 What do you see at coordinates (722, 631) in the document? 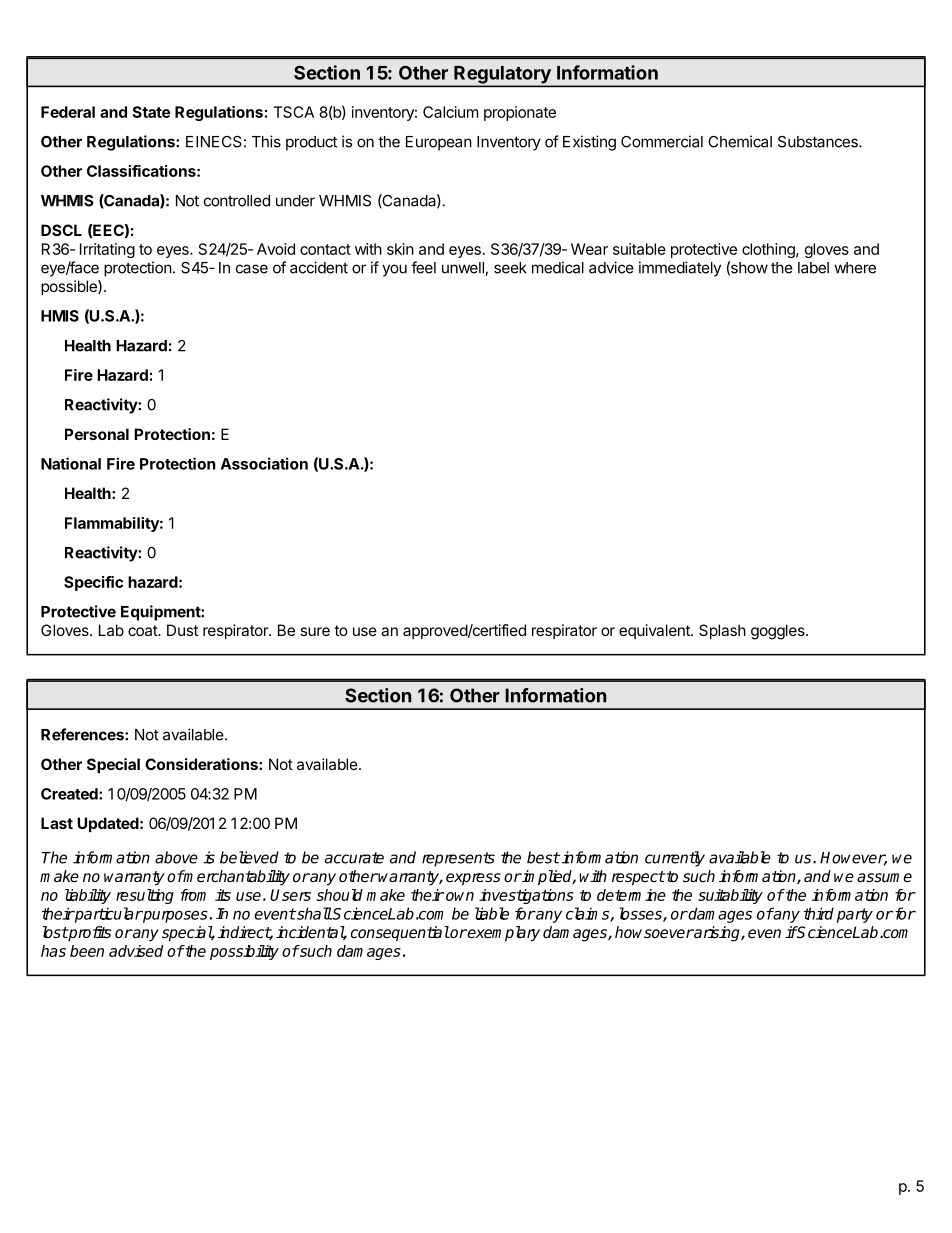
I see `Splash` at bounding box center [722, 631].
